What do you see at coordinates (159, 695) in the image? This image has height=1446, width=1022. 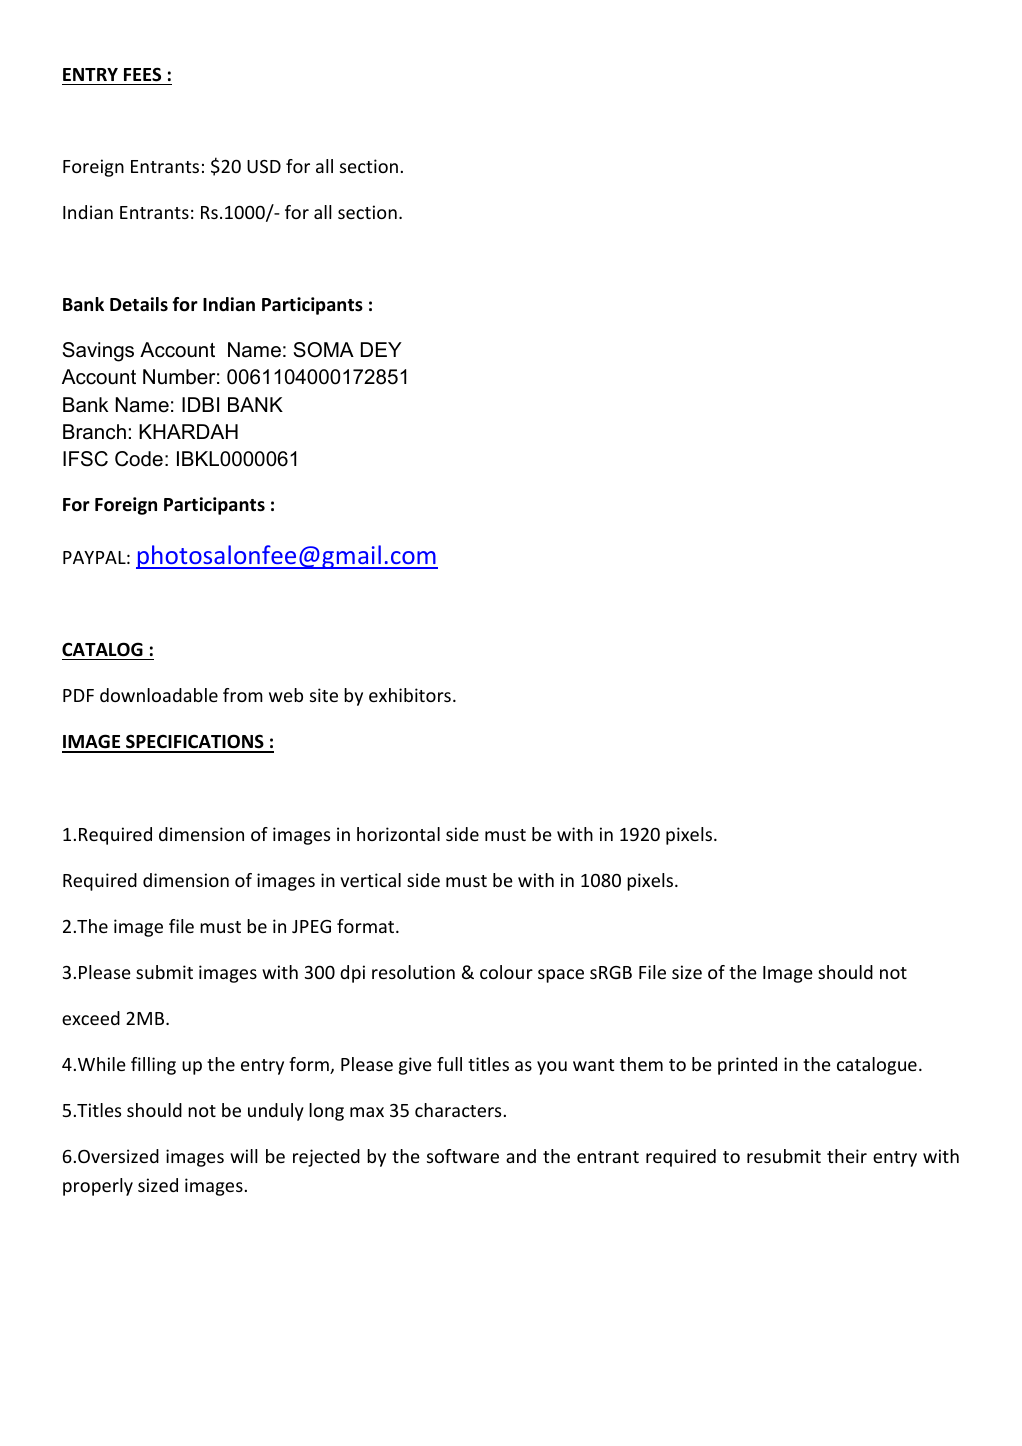 I see `downloadable` at bounding box center [159, 695].
